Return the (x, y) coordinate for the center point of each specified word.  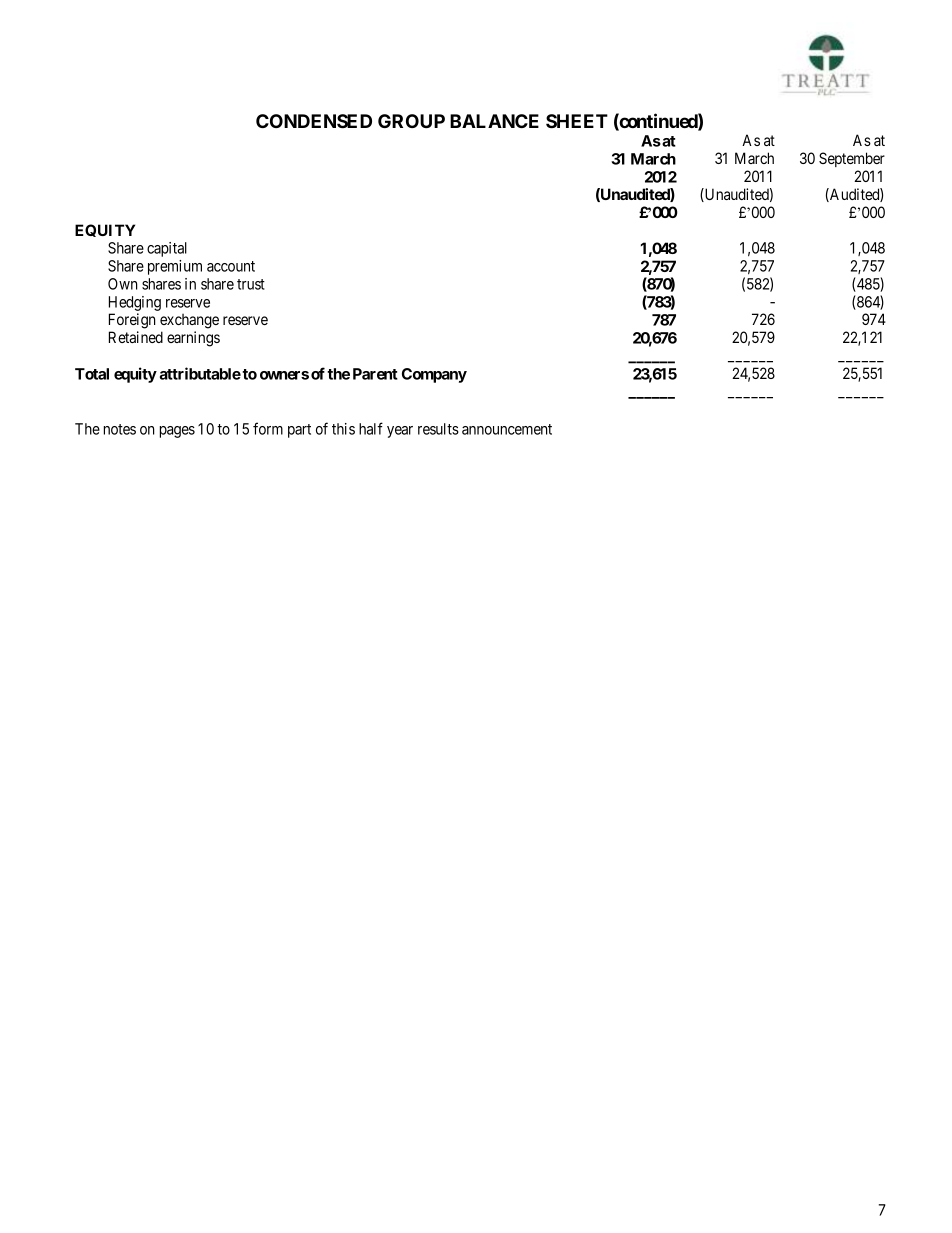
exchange (189, 321)
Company (434, 375)
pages (177, 432)
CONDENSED (314, 121)
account (231, 266)
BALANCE (494, 121)
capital (167, 249)
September (852, 159)
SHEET (577, 121)
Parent (375, 374)
